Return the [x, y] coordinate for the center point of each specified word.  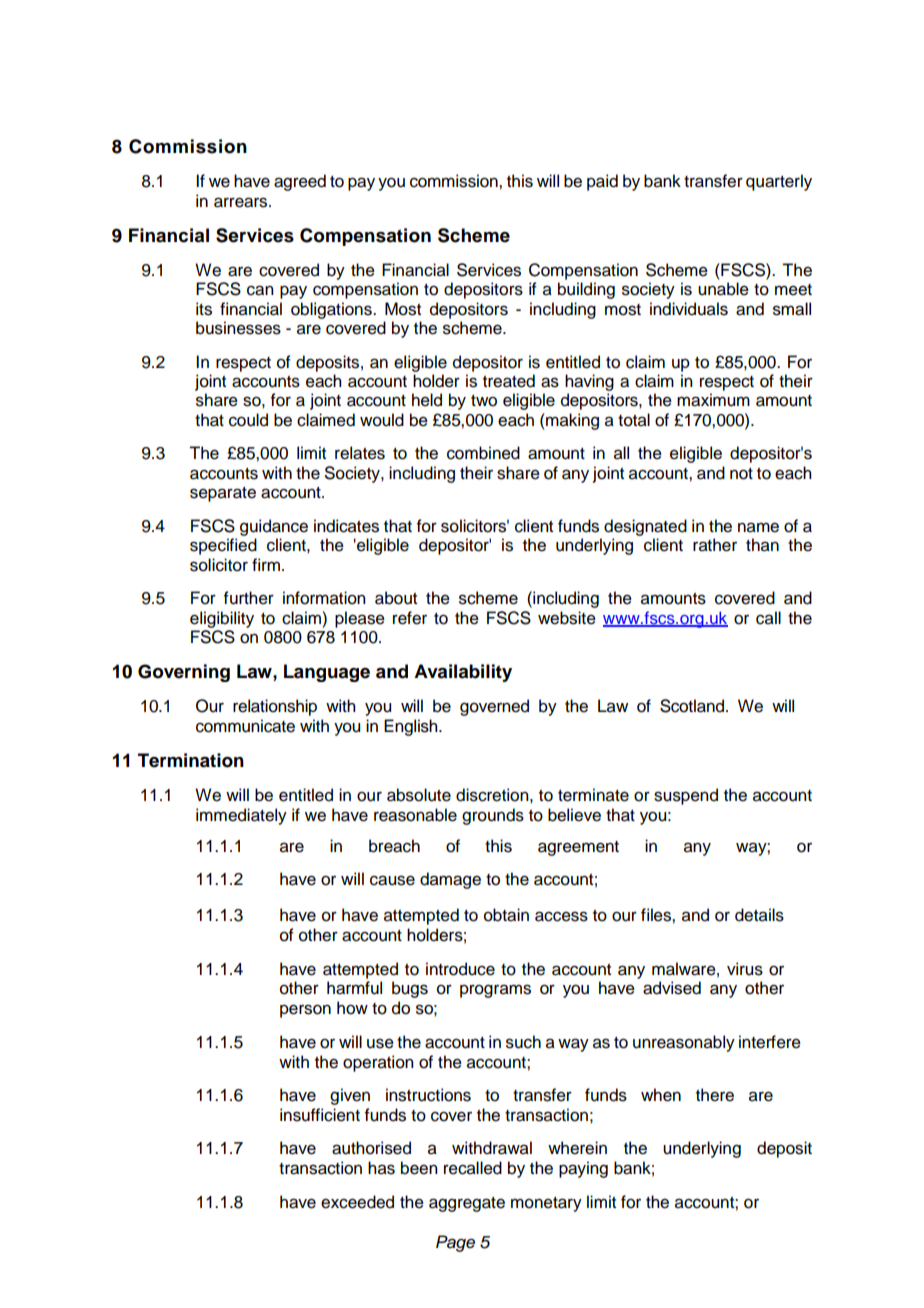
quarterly [779, 182]
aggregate [467, 1204]
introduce [460, 969]
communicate [245, 726]
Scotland [692, 706]
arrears [242, 202]
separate [223, 494]
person [305, 1011]
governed [494, 707]
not [741, 474]
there [715, 1095]
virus [745, 969]
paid [602, 182]
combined [483, 453]
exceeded [357, 1202]
